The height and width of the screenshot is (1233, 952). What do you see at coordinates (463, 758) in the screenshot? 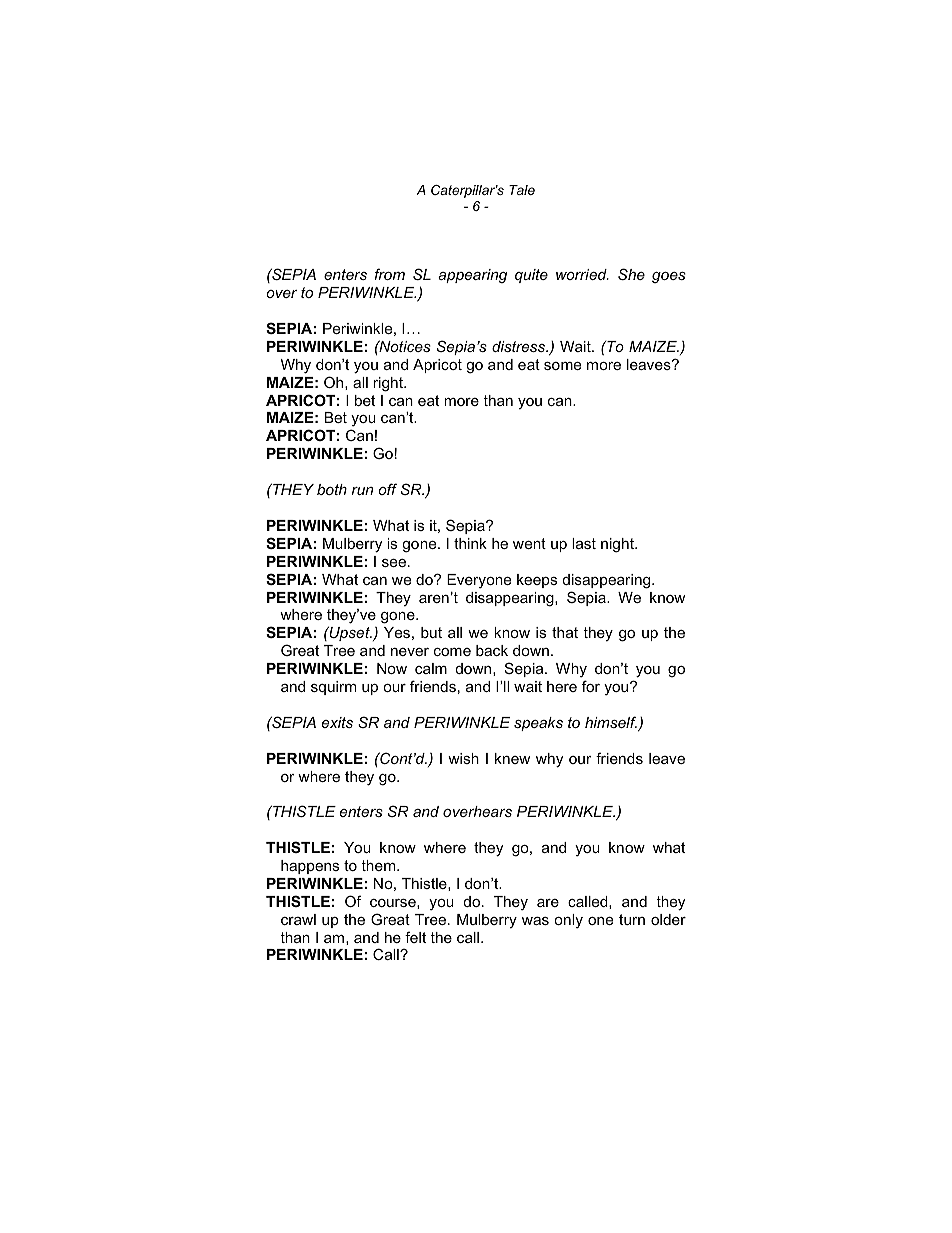
I see `wish` at bounding box center [463, 758].
